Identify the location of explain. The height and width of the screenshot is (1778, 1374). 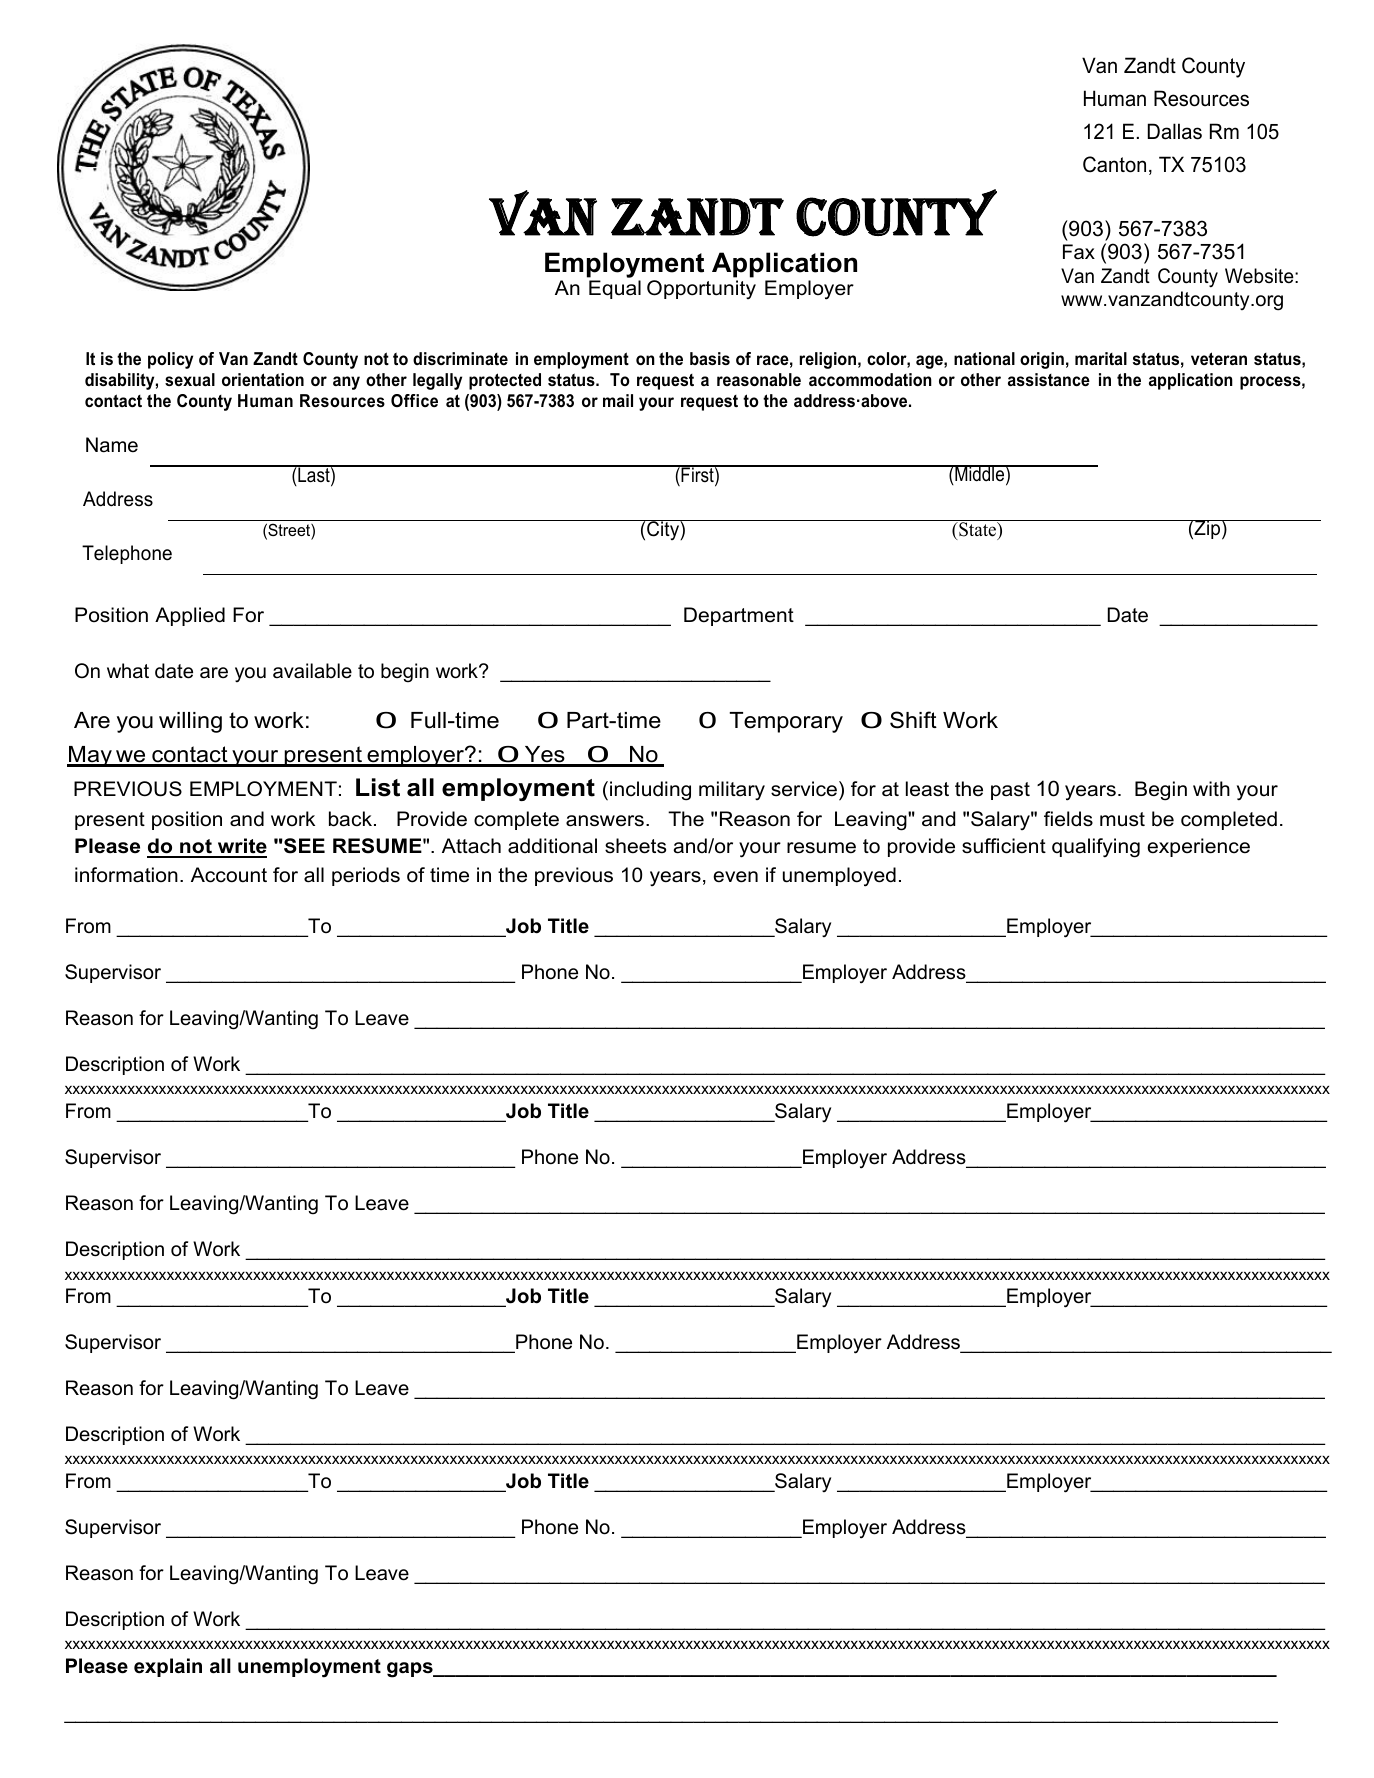
(168, 1667).
